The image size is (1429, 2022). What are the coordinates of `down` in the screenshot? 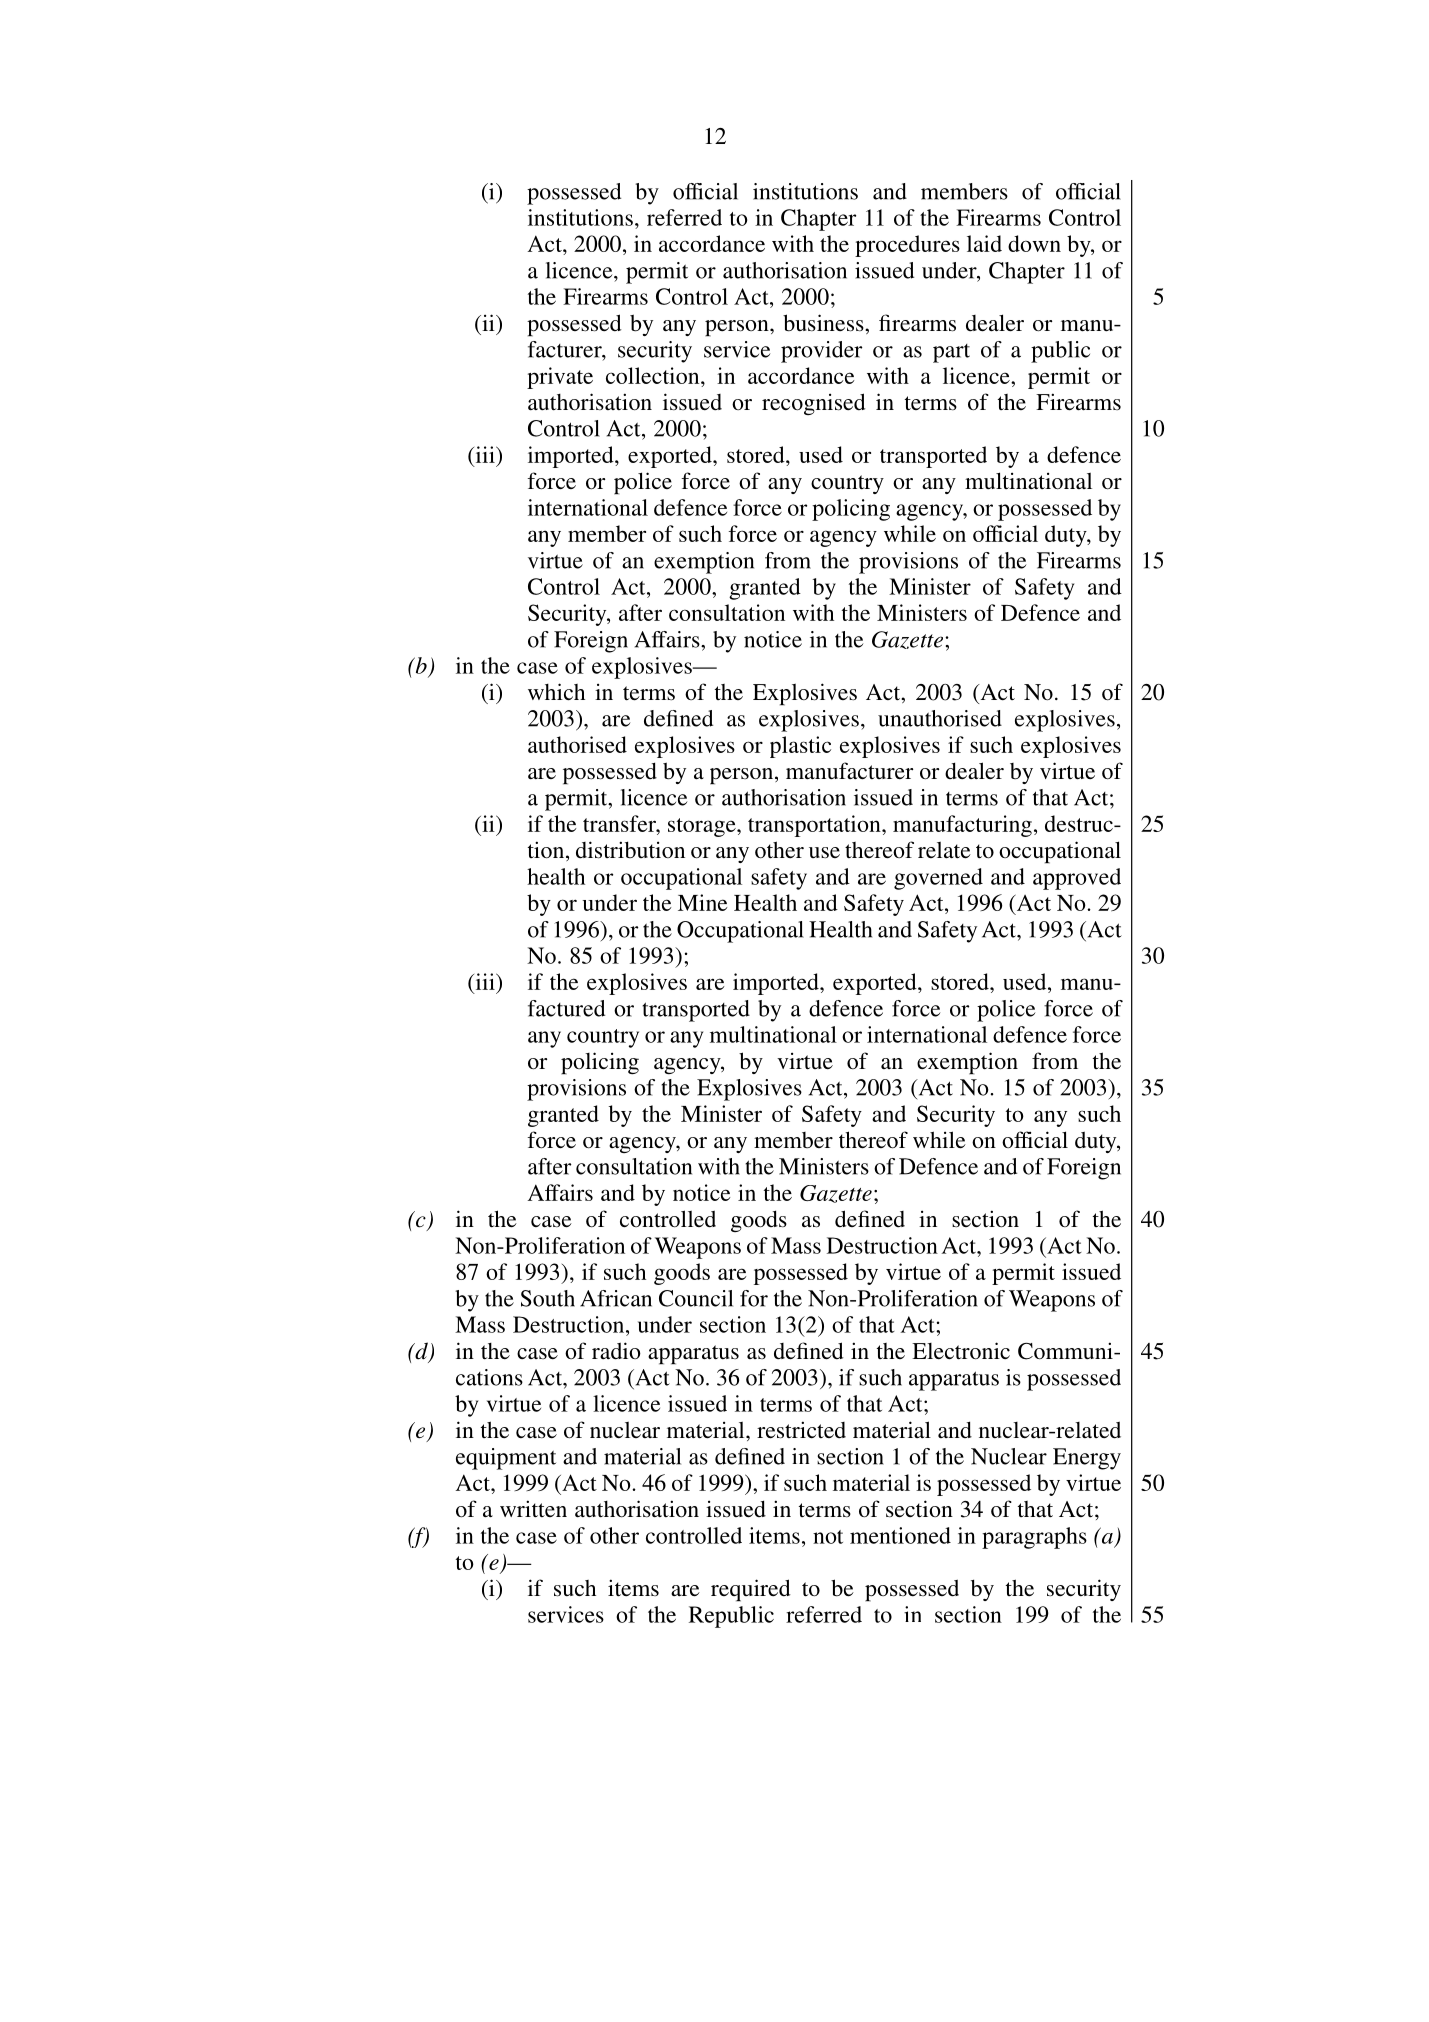 It's located at (1034, 243).
